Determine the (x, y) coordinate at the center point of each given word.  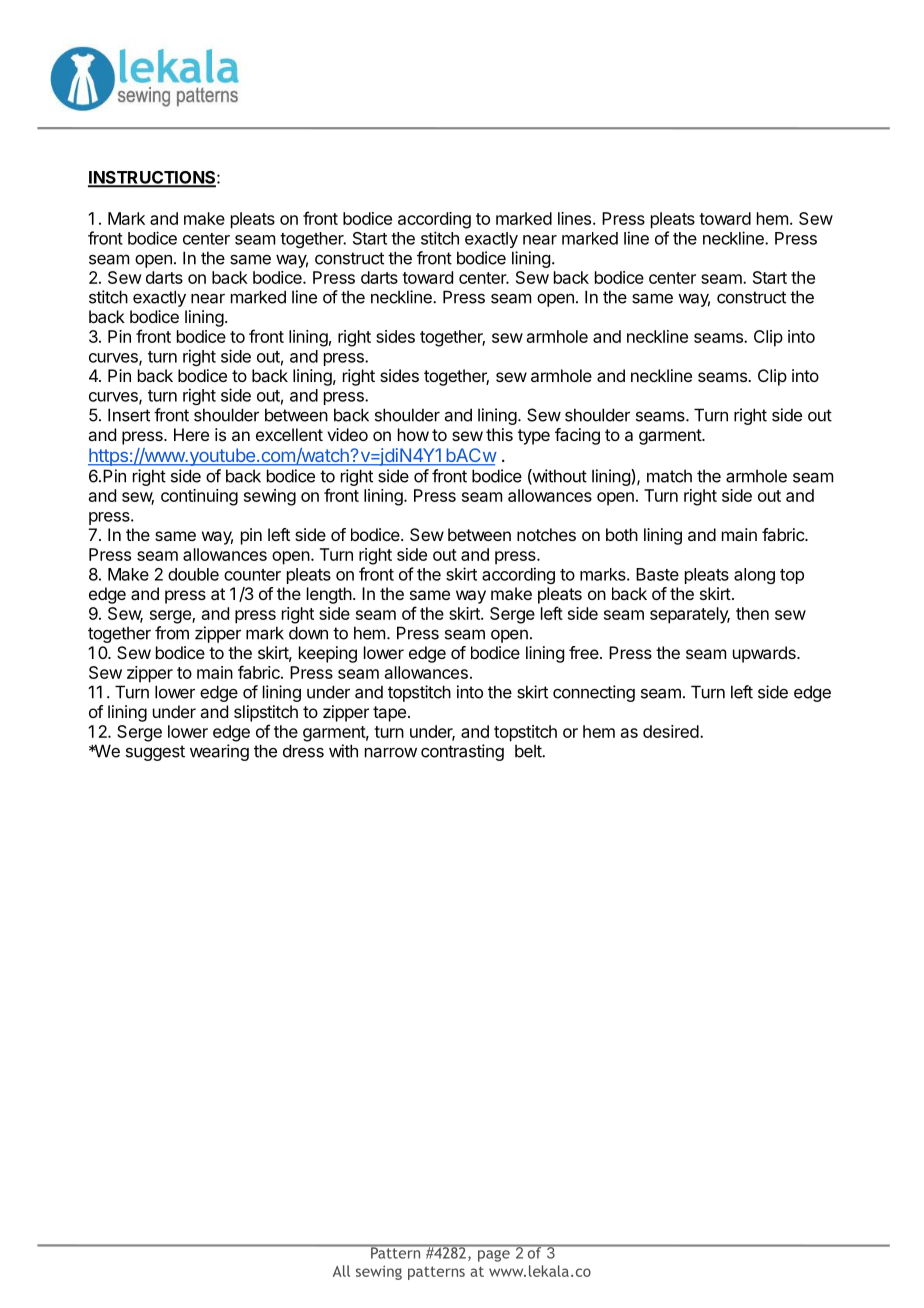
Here (191, 434)
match (669, 476)
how (413, 434)
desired (671, 731)
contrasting (462, 752)
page (494, 1256)
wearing (219, 752)
